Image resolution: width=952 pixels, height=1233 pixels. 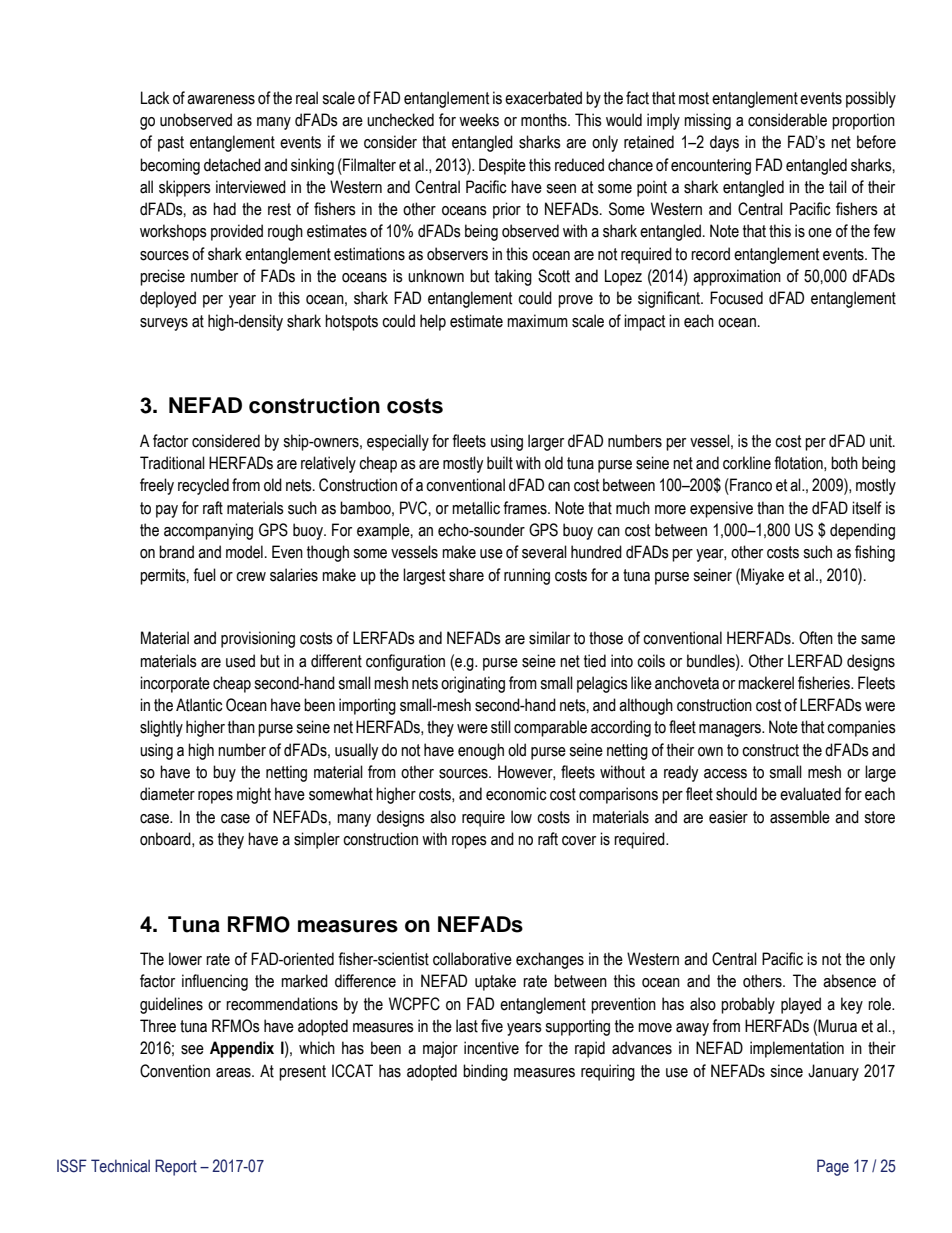 What do you see at coordinates (479, 120) in the screenshot?
I see `weeks` at bounding box center [479, 120].
